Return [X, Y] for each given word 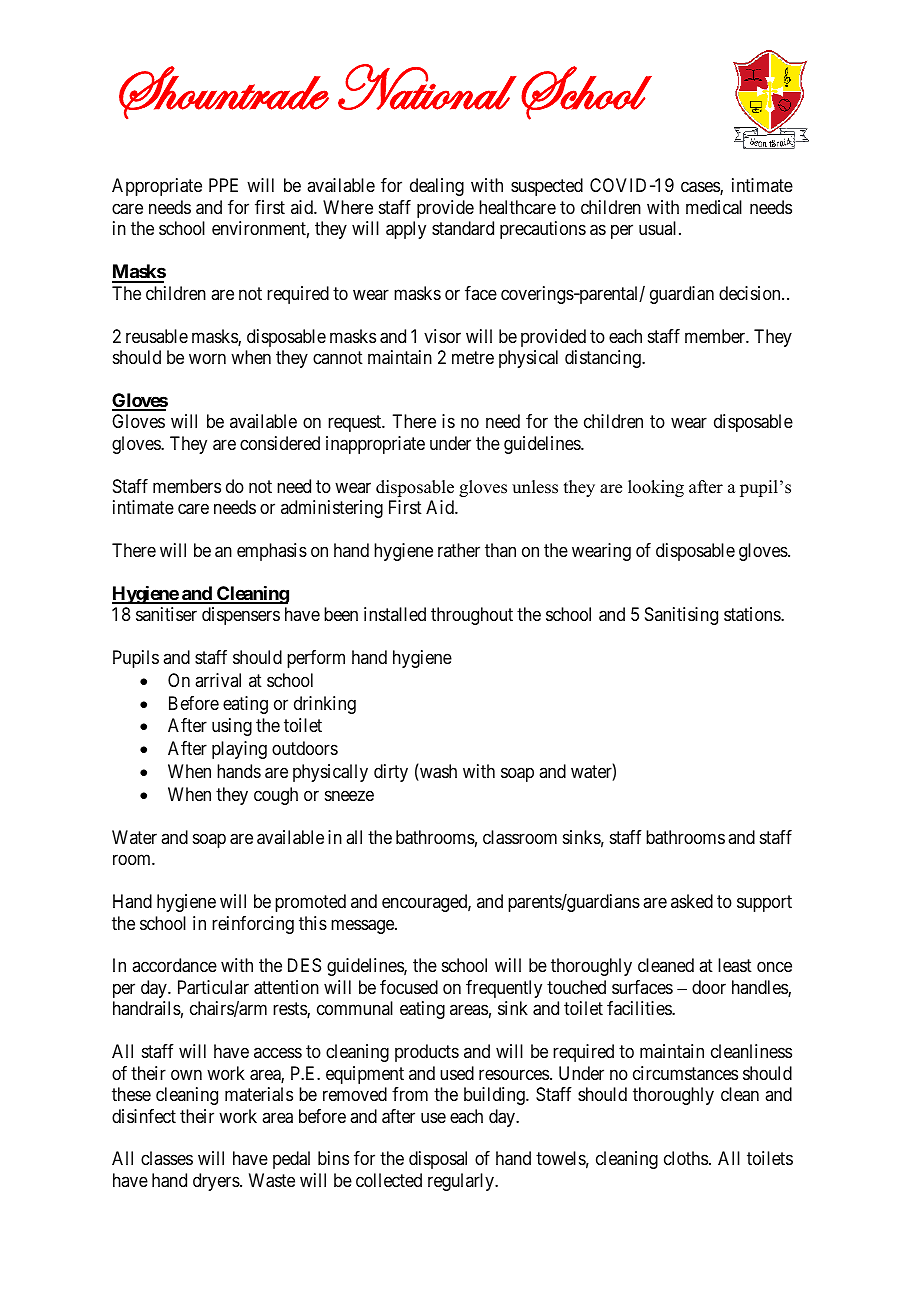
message [363, 926]
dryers [217, 1182]
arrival [218, 680]
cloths [686, 1158]
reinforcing [253, 925]
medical [714, 207]
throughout [472, 616]
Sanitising [681, 616]
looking [656, 488]
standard [463, 228]
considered [280, 443]
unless [535, 487]
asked [692, 901]
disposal [438, 1160]
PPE [223, 185]
